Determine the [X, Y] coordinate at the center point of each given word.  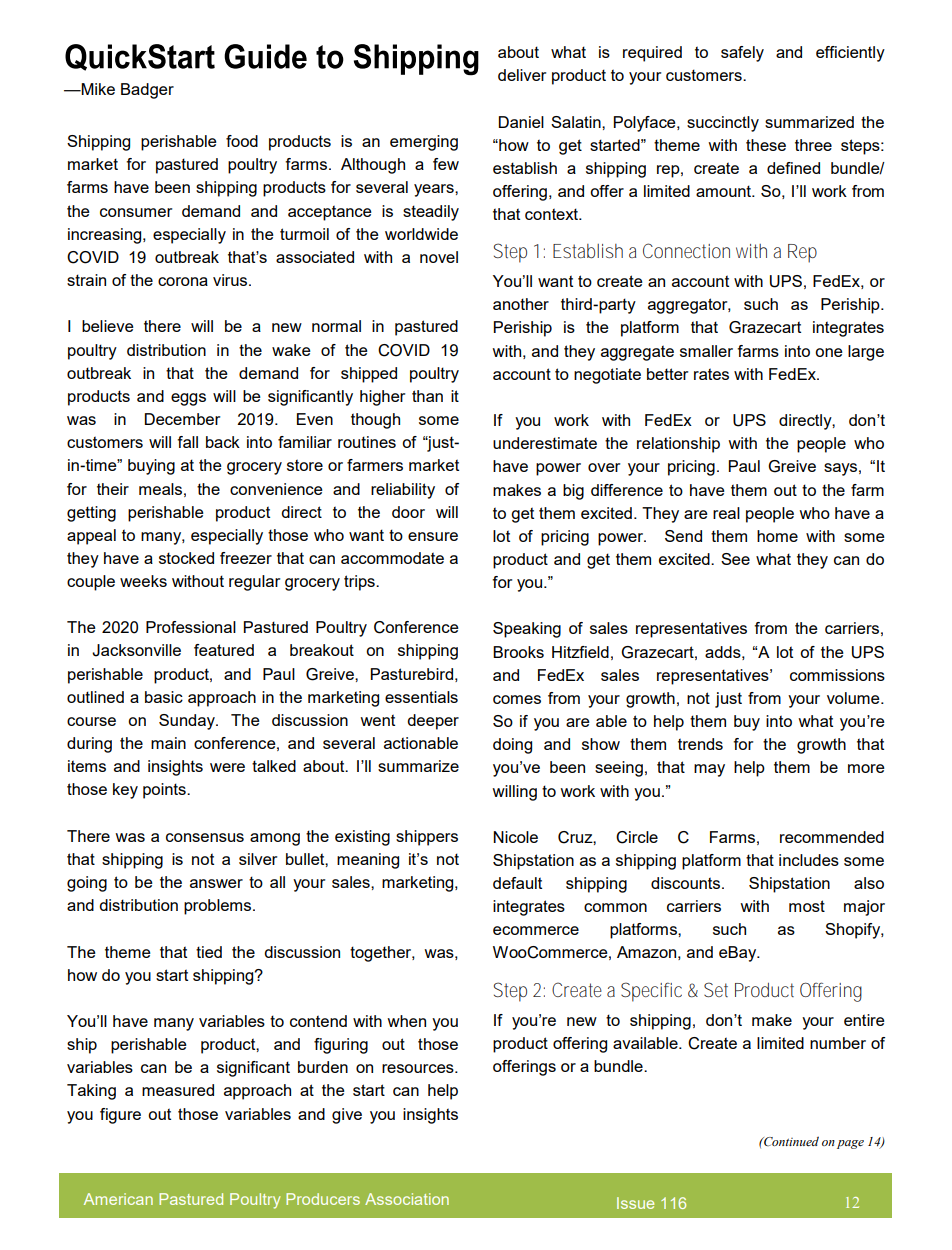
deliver [522, 75]
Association [407, 1199]
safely [742, 54]
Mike [97, 89]
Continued [790, 1141]
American [118, 1199]
